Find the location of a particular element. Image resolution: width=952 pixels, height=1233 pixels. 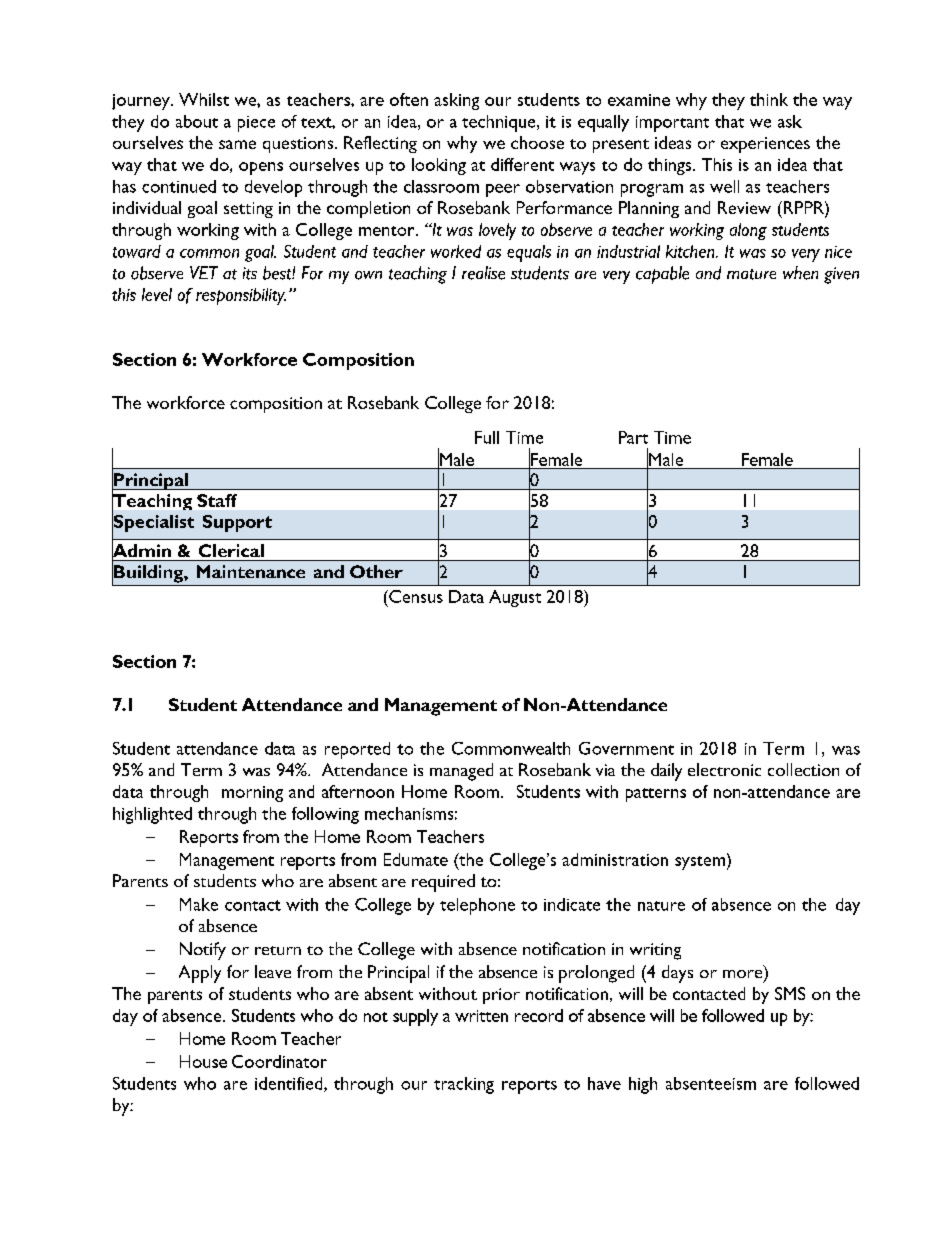

House is located at coordinates (203, 1061).
